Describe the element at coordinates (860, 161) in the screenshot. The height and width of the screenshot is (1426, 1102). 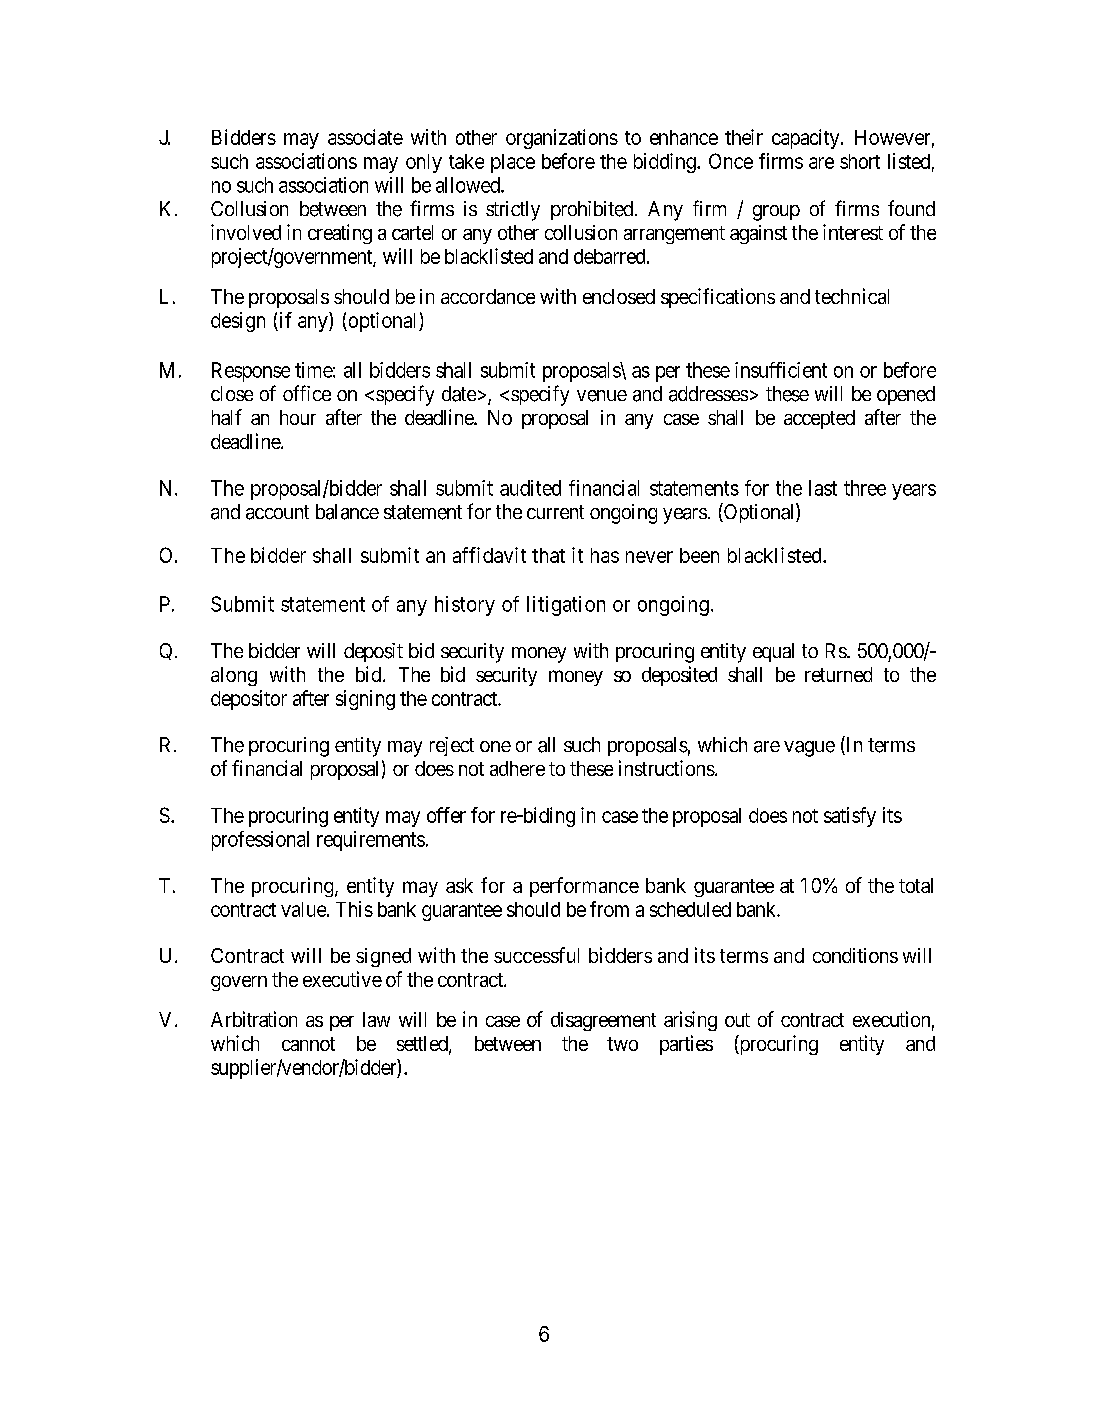
I see `short` at that location.
